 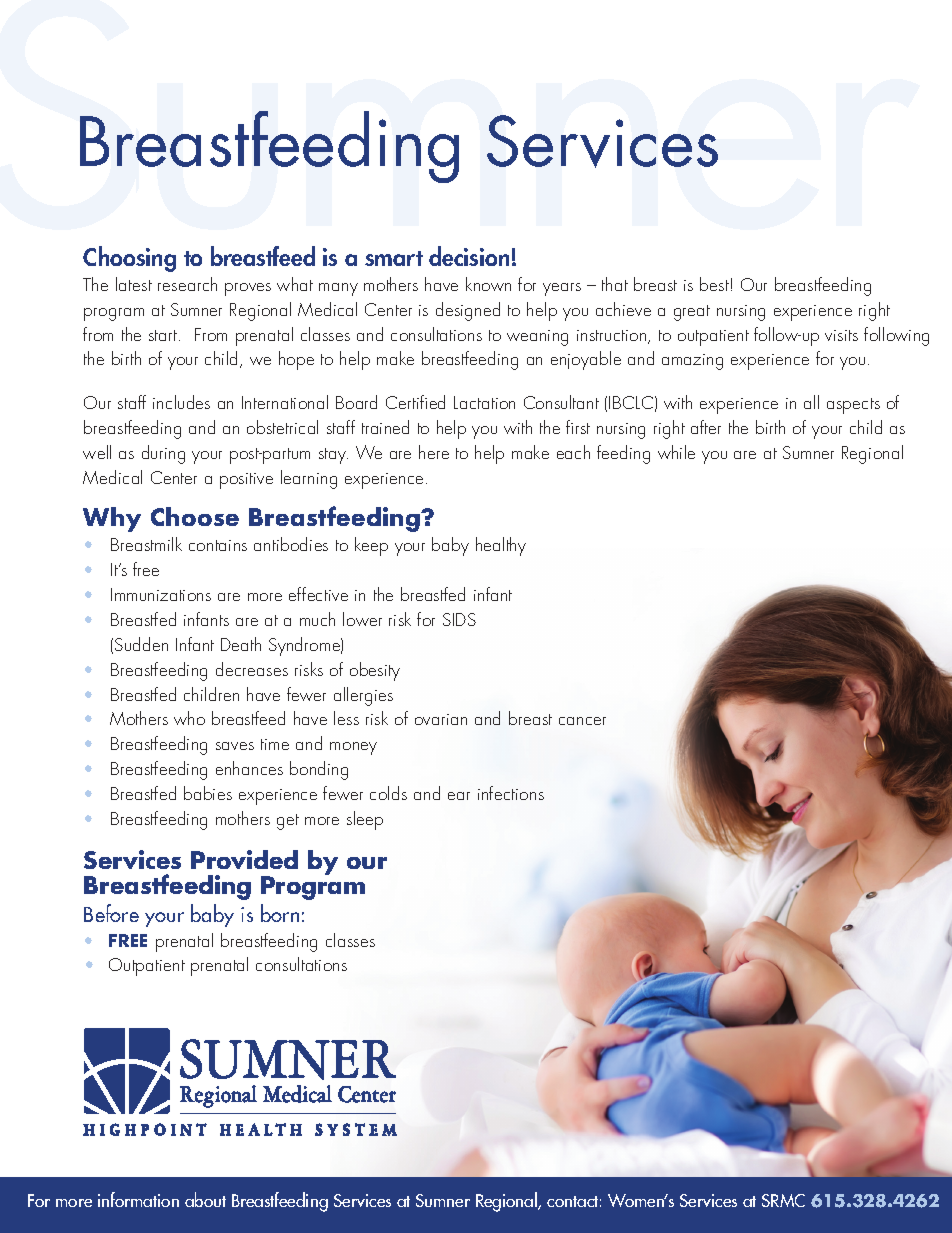 I want to click on research, so click(x=187, y=284).
